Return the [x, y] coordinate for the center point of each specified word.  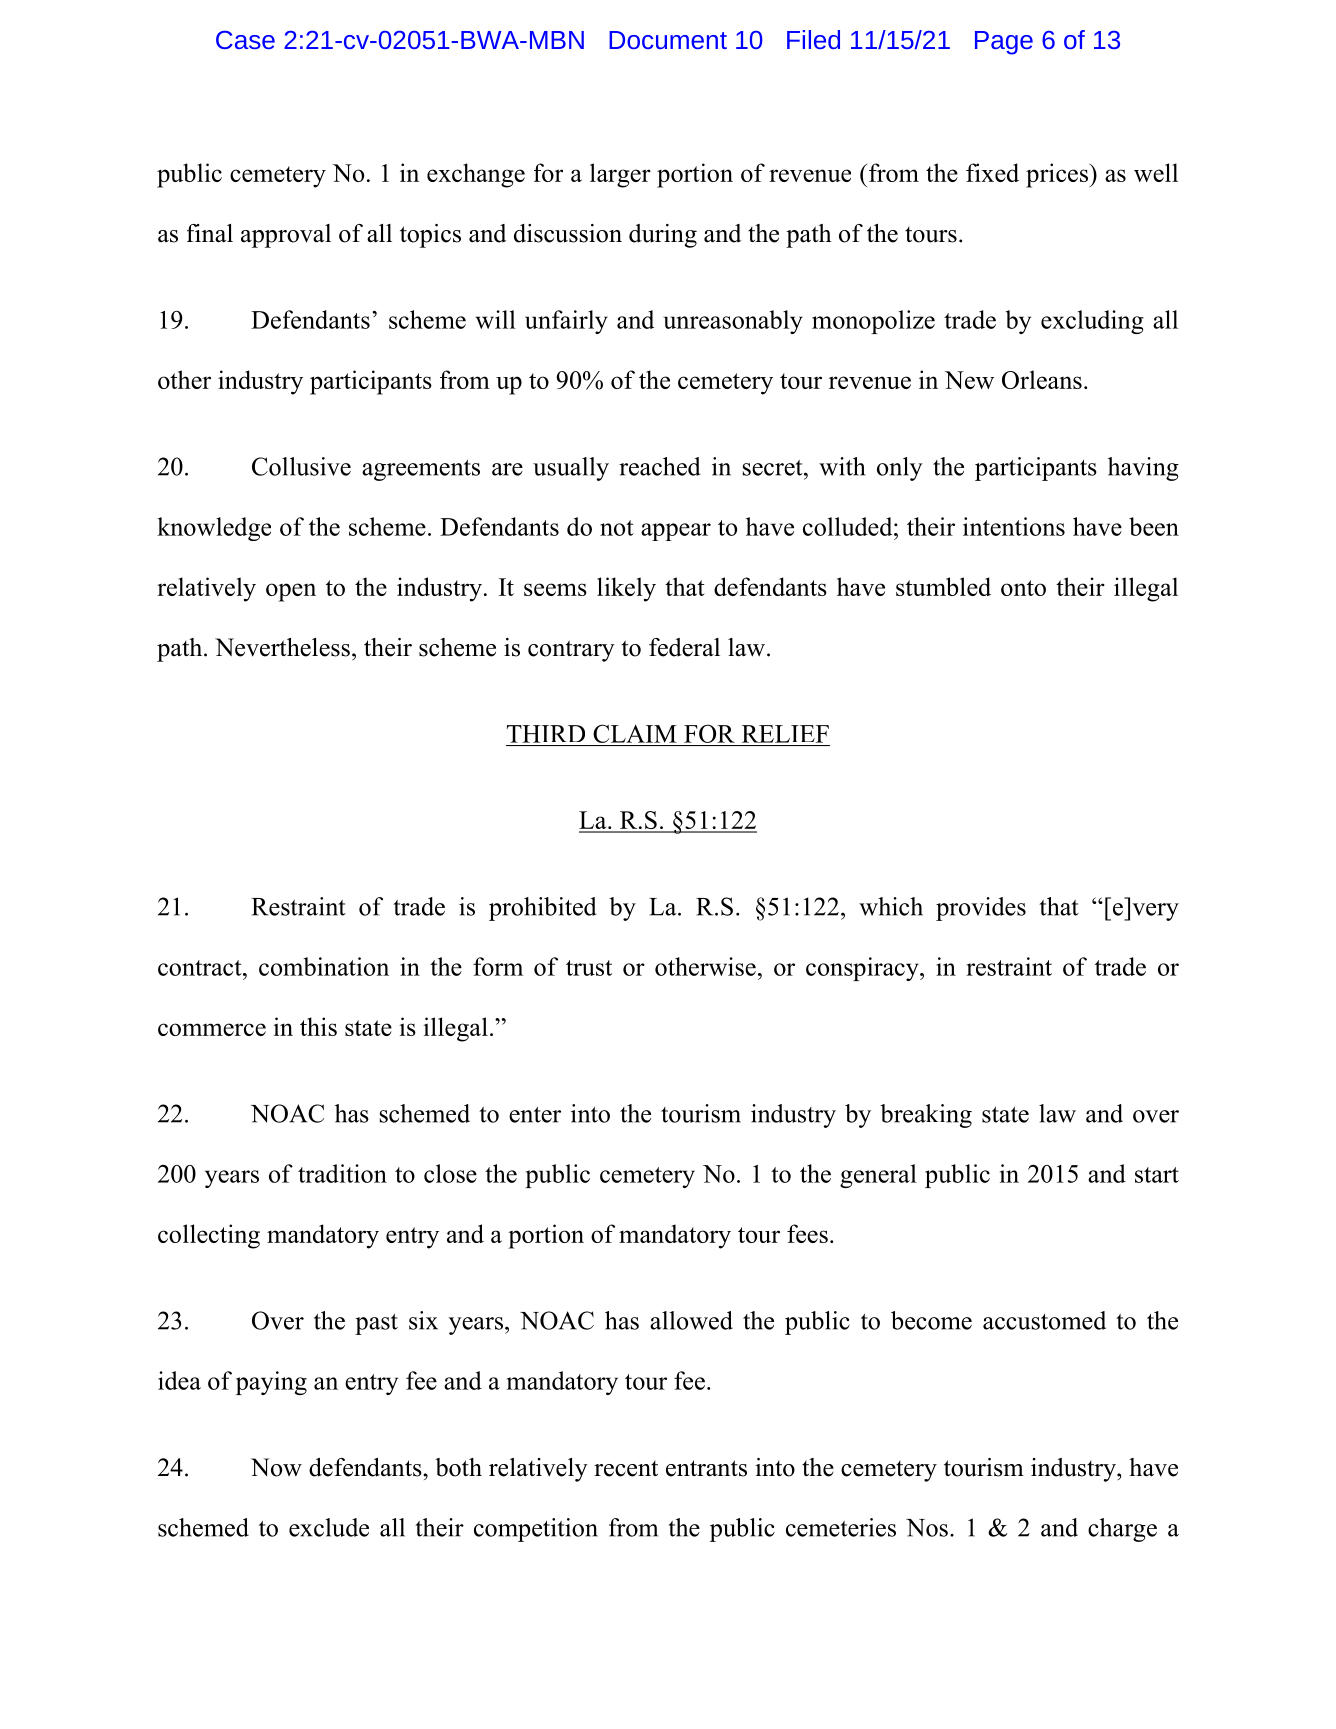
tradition [342, 1173]
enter [535, 1115]
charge [1122, 1530]
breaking [926, 1116]
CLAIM [634, 734]
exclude [329, 1527]
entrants [706, 1468]
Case [245, 40]
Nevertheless [282, 647]
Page [1004, 43]
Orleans [1042, 379]
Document [668, 40]
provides [981, 909]
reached [660, 466]
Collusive [301, 466]
